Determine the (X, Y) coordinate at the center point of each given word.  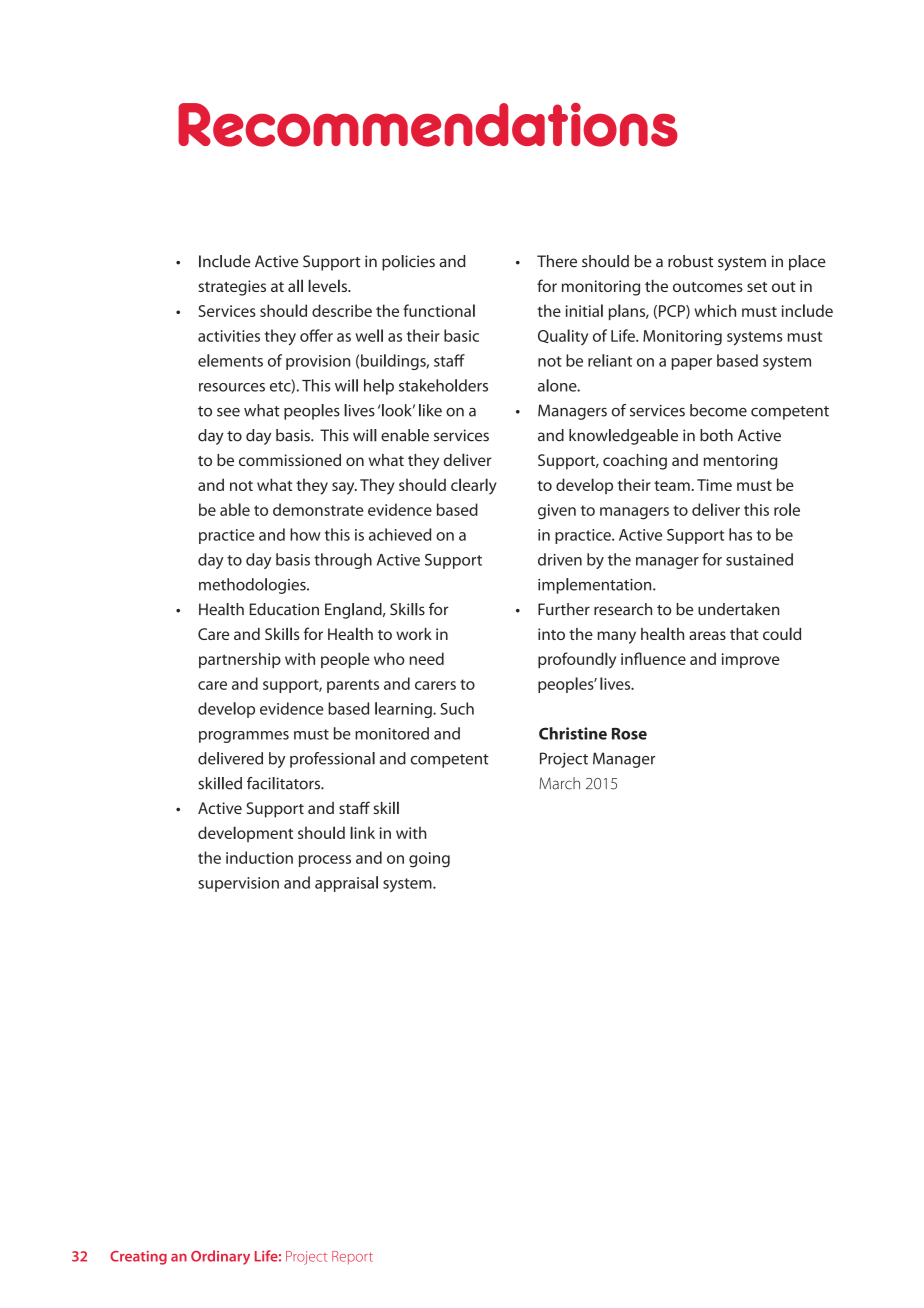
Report (352, 1257)
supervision (238, 884)
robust (690, 261)
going (429, 860)
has (740, 534)
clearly (474, 486)
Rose (629, 734)
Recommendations (428, 125)
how (305, 534)
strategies (232, 288)
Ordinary (220, 1257)
